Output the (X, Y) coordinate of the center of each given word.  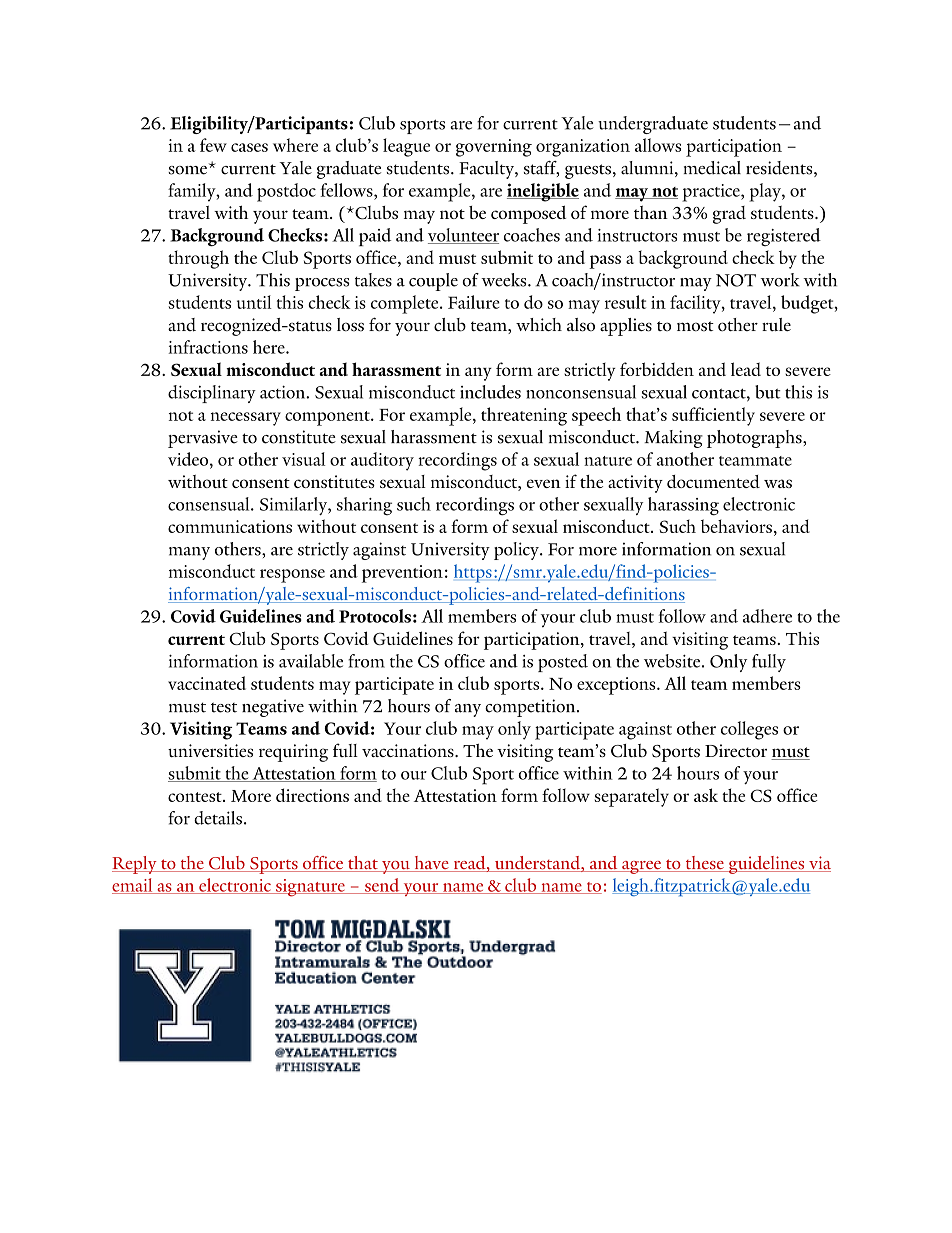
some (189, 169)
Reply (135, 865)
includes (490, 392)
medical (712, 168)
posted (563, 663)
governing (494, 148)
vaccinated (207, 683)
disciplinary (212, 394)
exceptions (617, 686)
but (768, 392)
